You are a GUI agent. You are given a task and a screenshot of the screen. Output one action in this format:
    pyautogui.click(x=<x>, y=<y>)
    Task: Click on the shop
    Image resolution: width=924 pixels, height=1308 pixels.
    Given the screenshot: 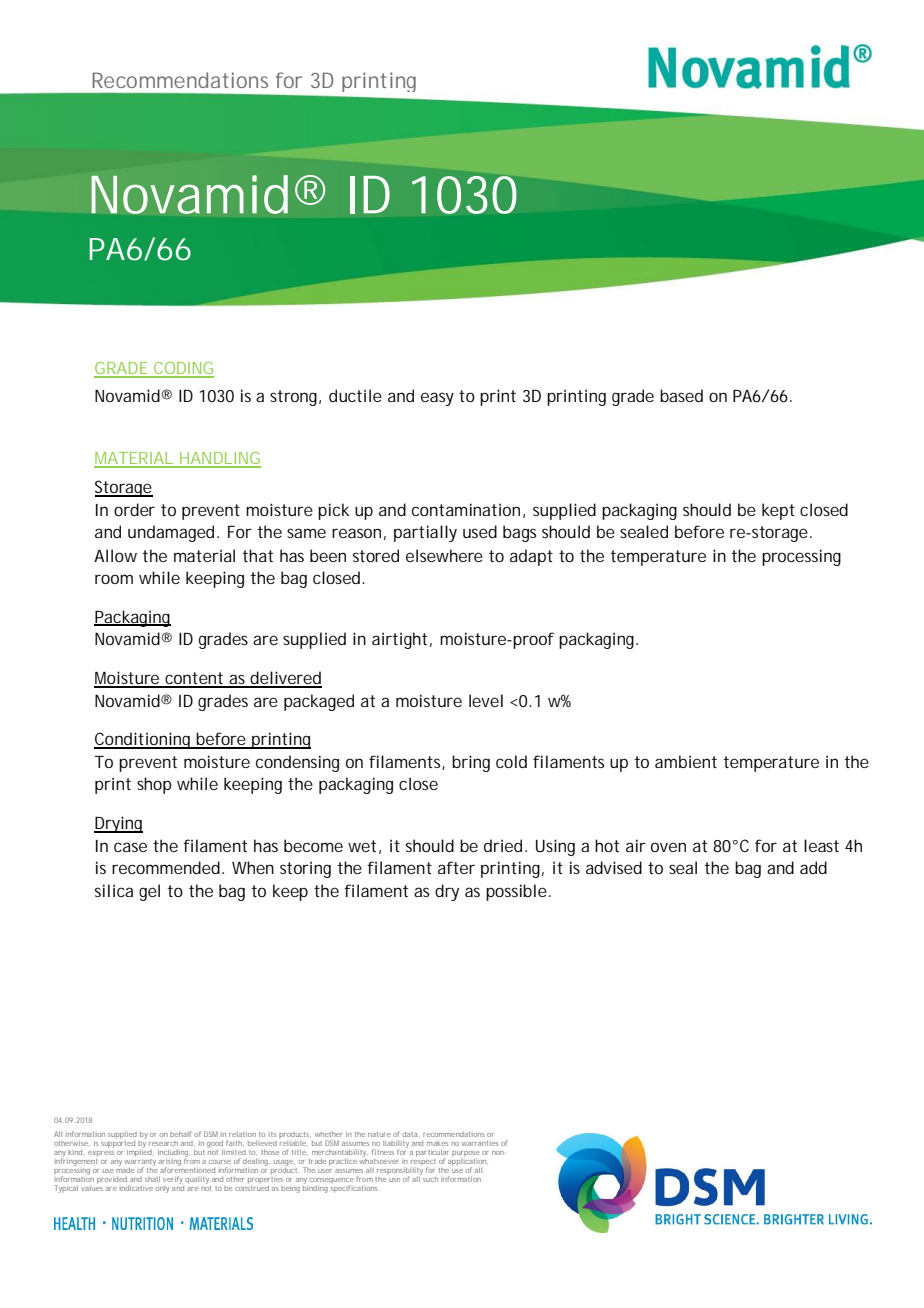 What is the action you would take?
    pyautogui.click(x=154, y=785)
